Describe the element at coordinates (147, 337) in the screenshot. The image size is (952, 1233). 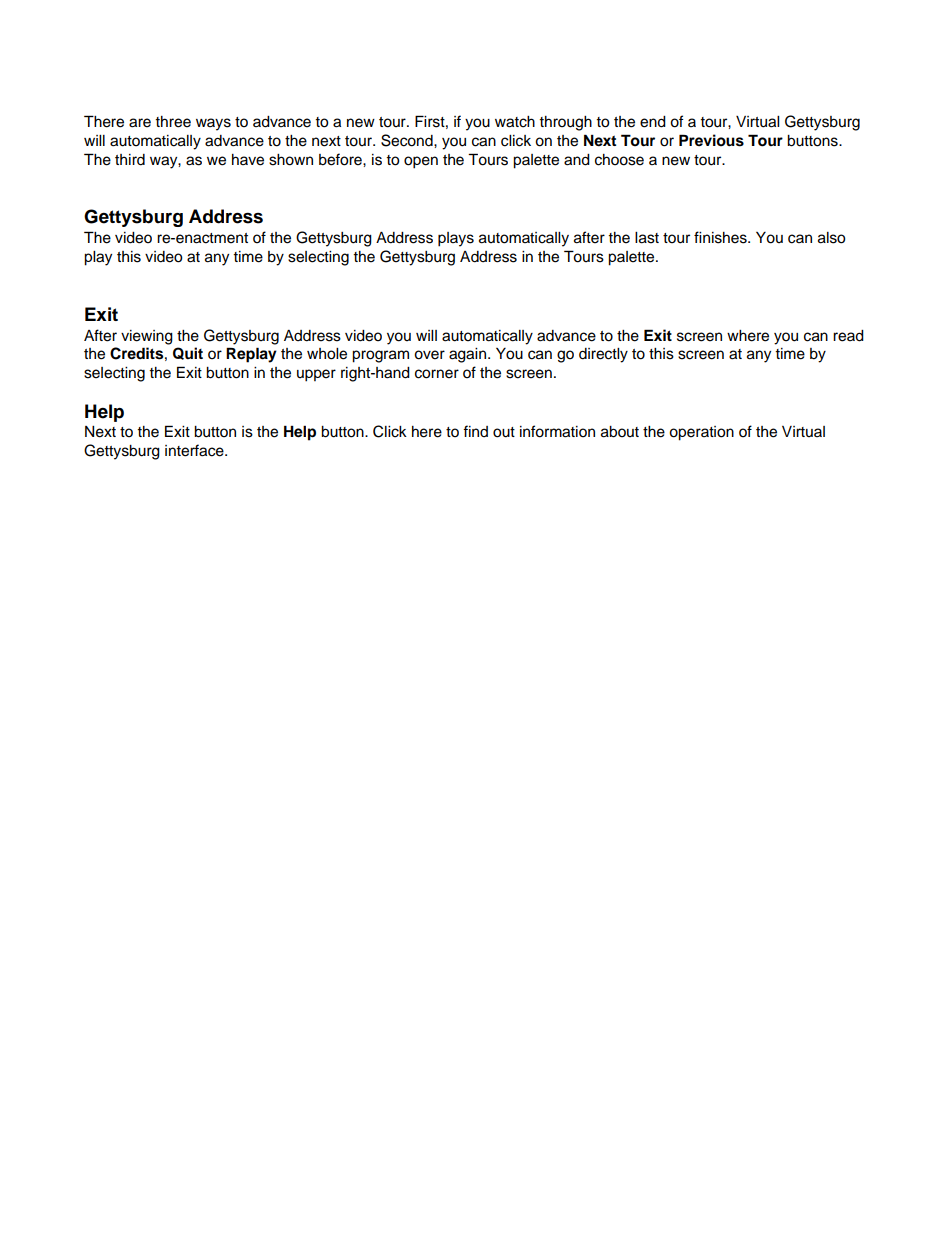
I see `viewing` at that location.
